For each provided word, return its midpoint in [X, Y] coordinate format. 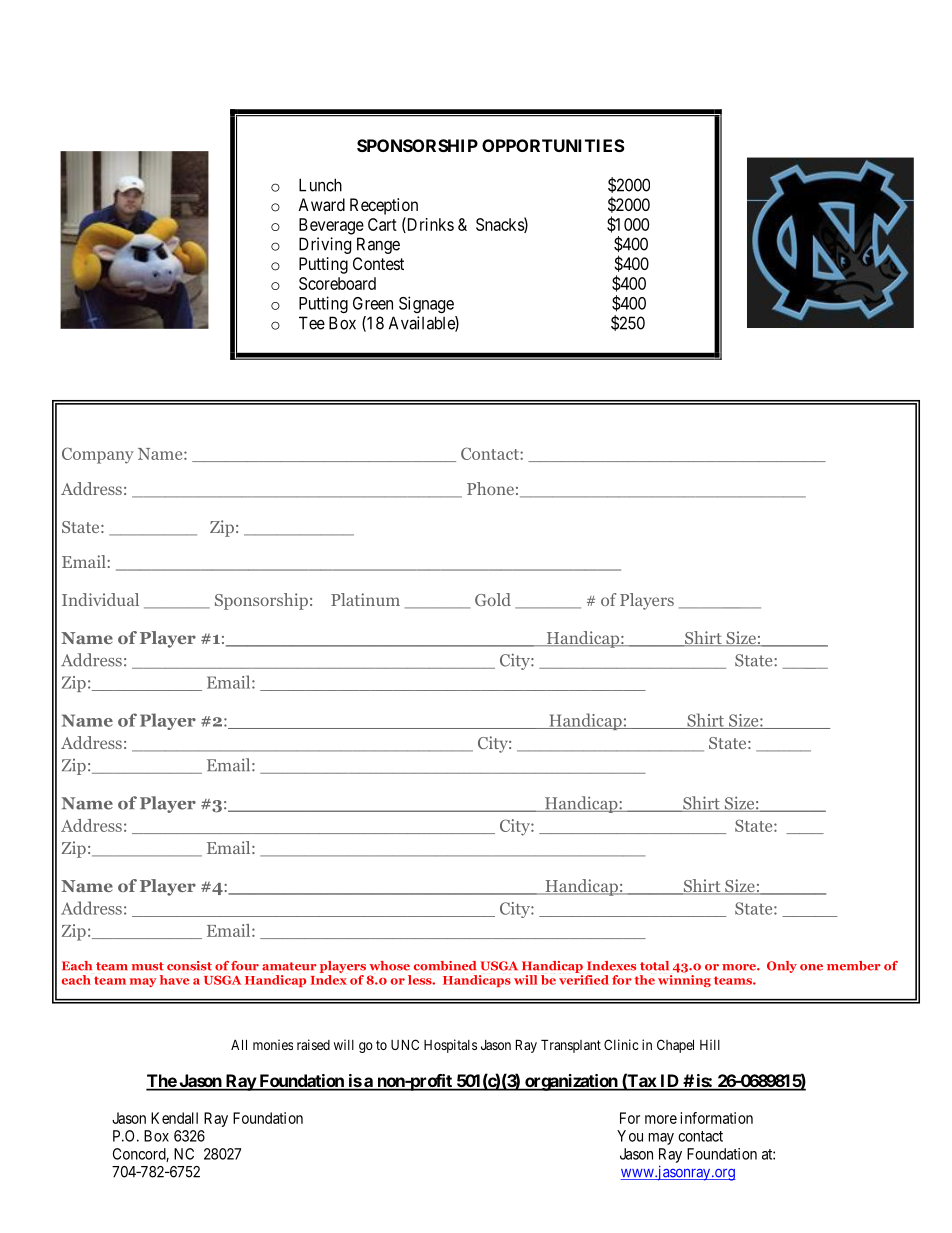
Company [98, 455]
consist [189, 966]
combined [445, 966]
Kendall [174, 1118]
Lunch [320, 185]
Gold [493, 599]
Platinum [365, 599]
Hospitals [450, 1046]
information [716, 1118]
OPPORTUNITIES [553, 145]
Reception [384, 206]
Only [782, 967]
